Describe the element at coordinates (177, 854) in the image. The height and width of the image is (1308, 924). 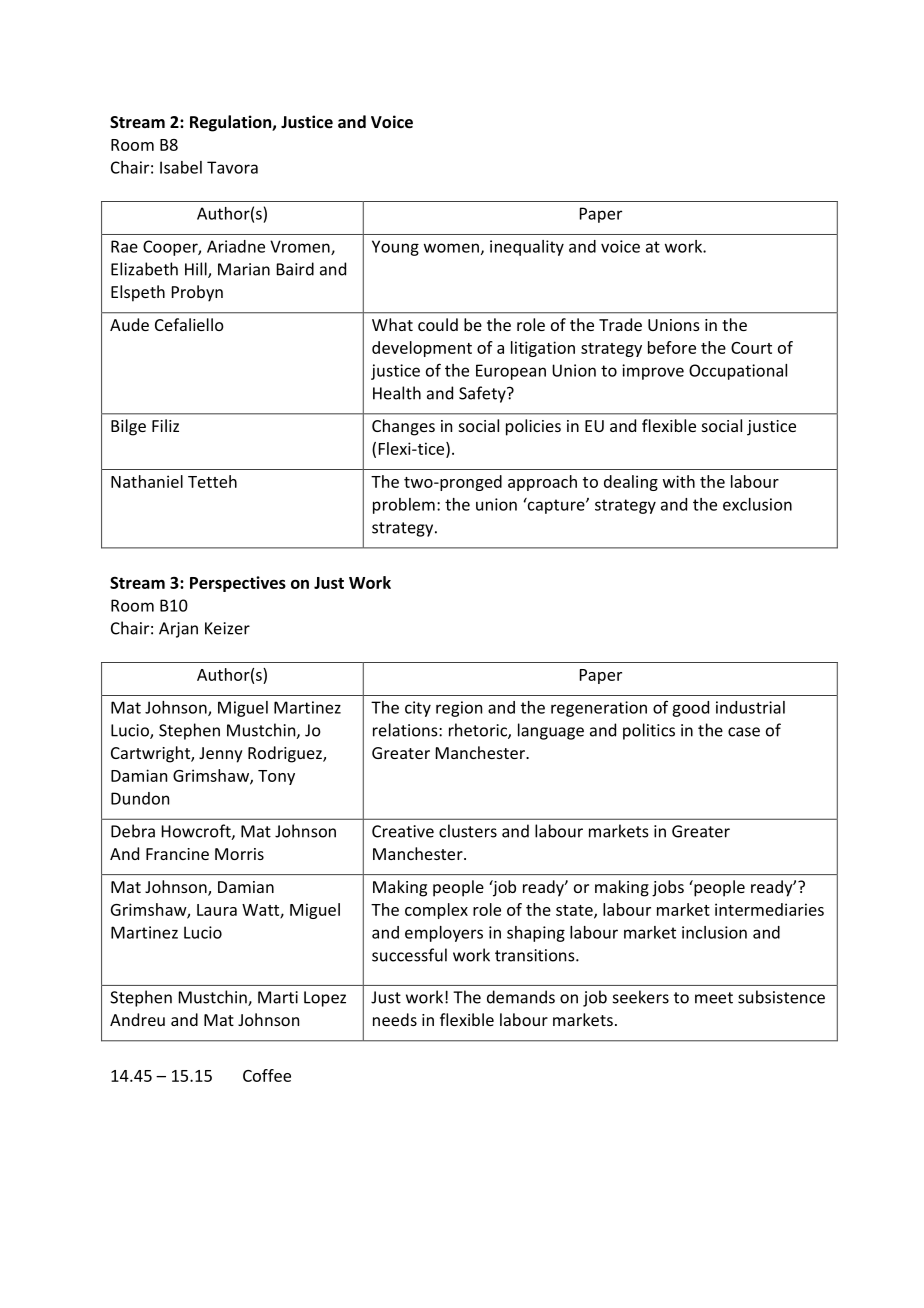
I see `Francine` at that location.
